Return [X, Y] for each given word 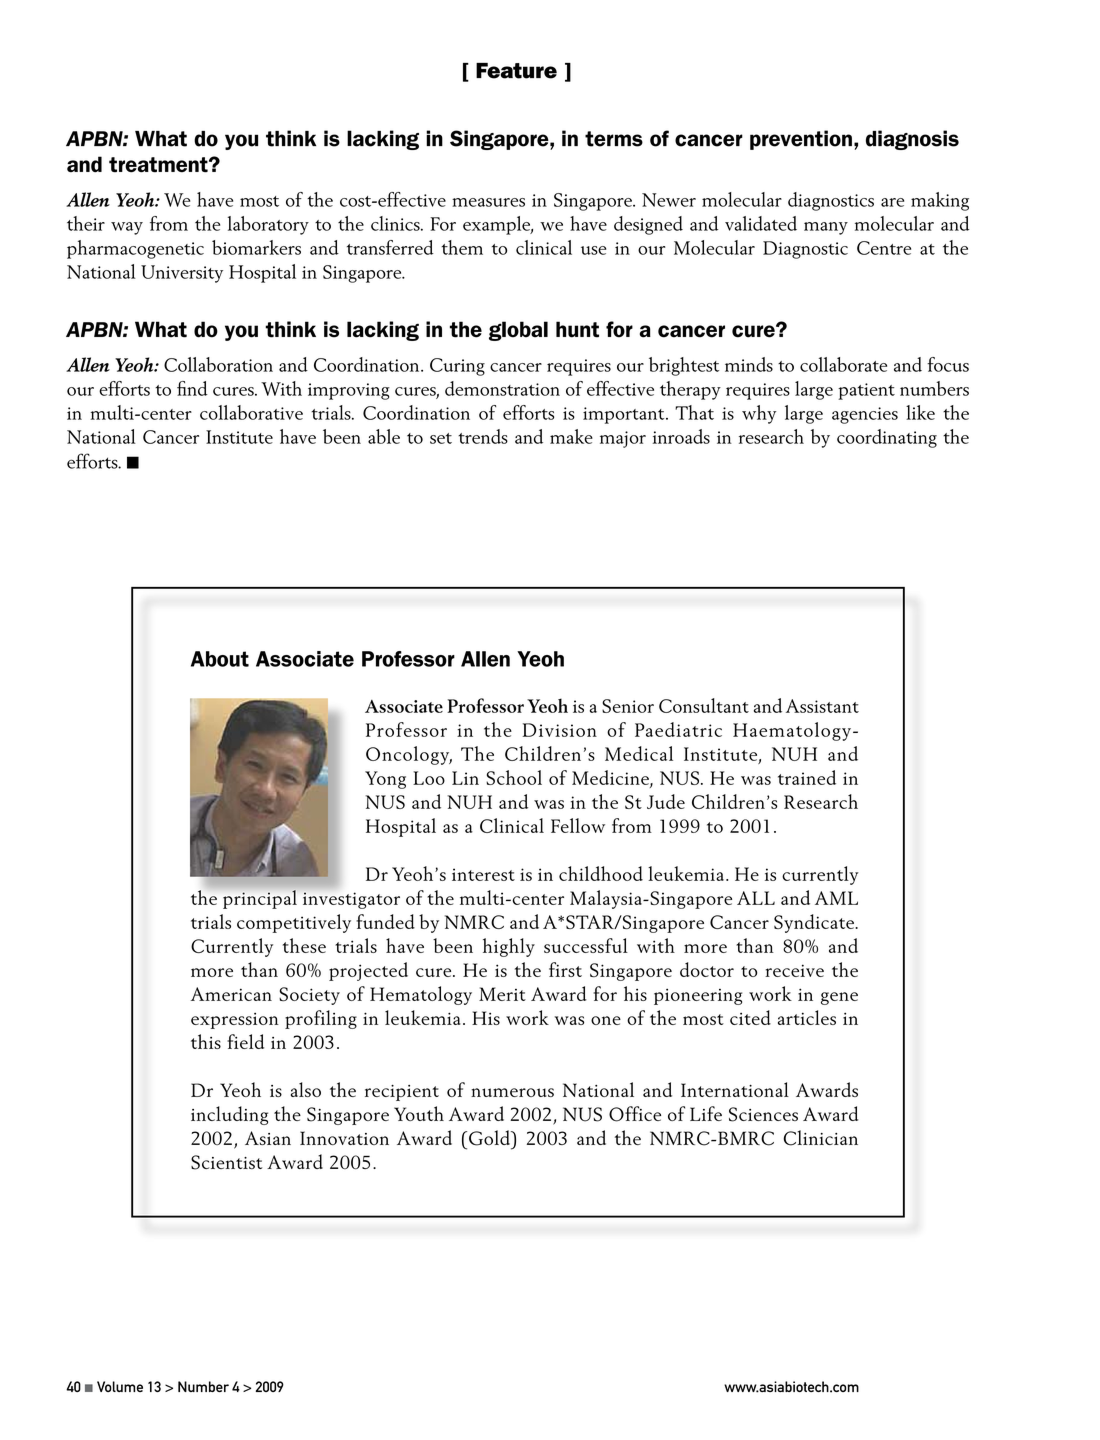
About [220, 659]
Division [559, 730]
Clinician [820, 1138]
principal [260, 899]
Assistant [822, 706]
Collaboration [218, 364]
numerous [512, 1092]
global [518, 331]
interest [483, 874]
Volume [120, 1386]
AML [836, 898]
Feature [516, 71]
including [229, 1115]
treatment [159, 165]
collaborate [843, 364]
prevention [801, 140]
